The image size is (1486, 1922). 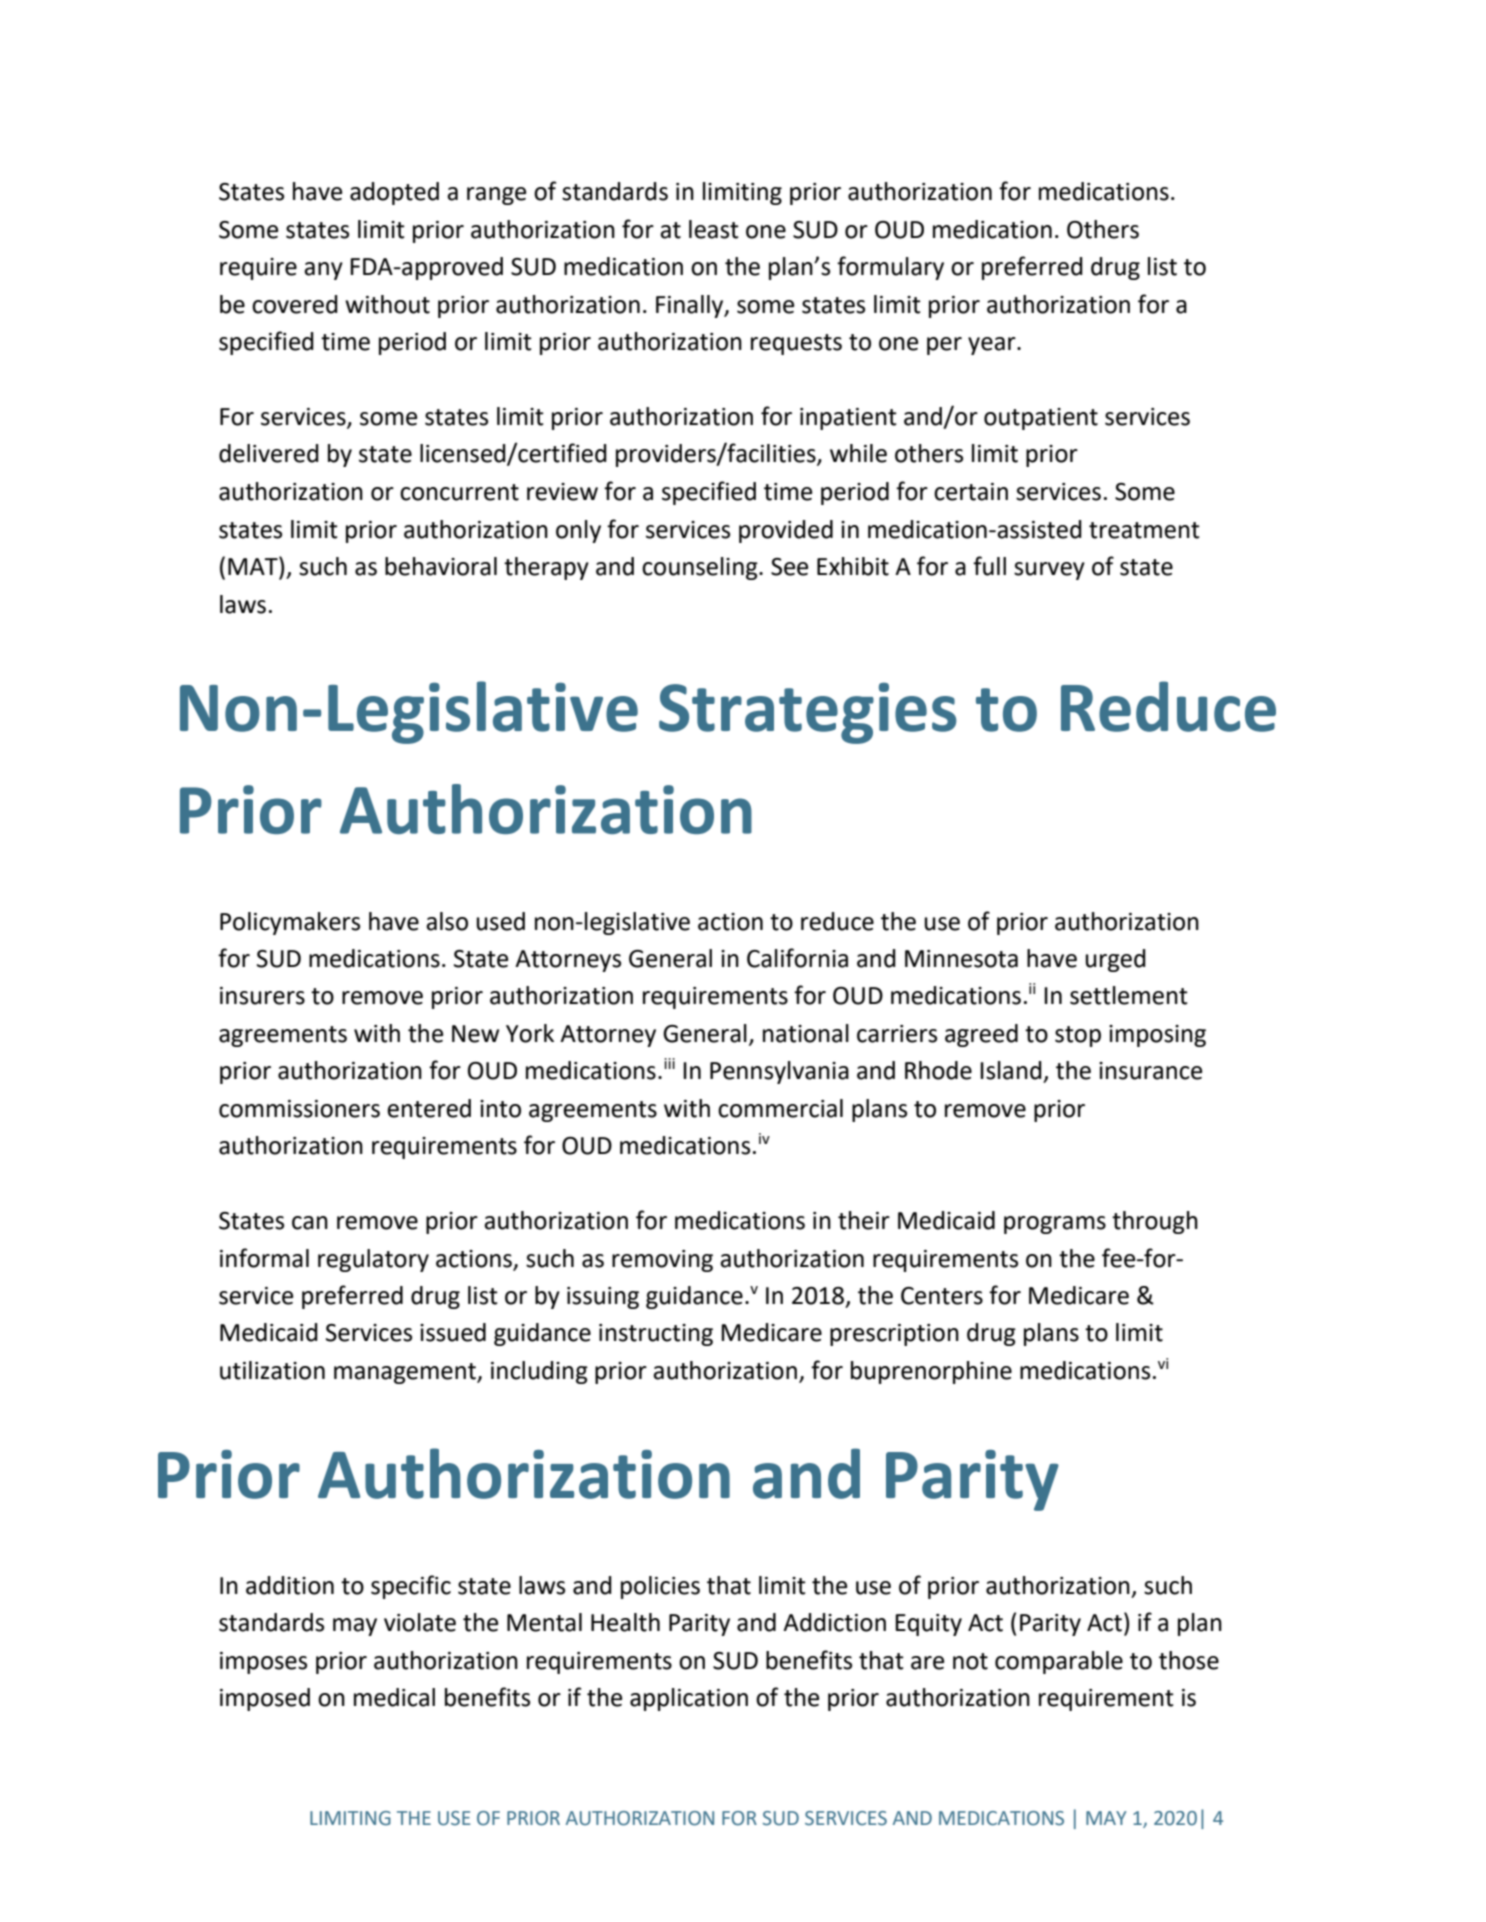 What do you see at coordinates (1116, 960) in the screenshot?
I see `urged` at bounding box center [1116, 960].
